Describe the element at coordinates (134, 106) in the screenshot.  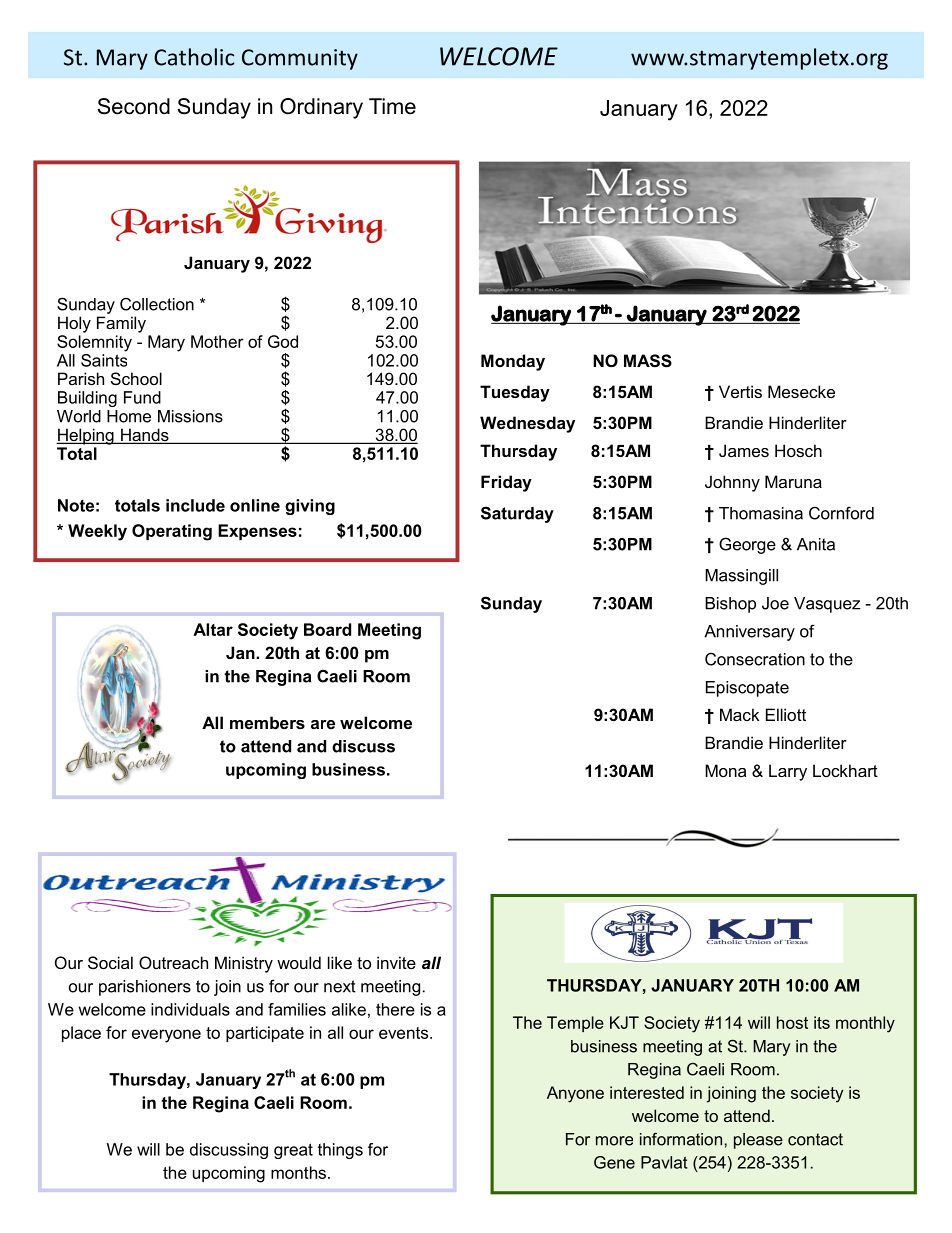
I see `Second` at that location.
